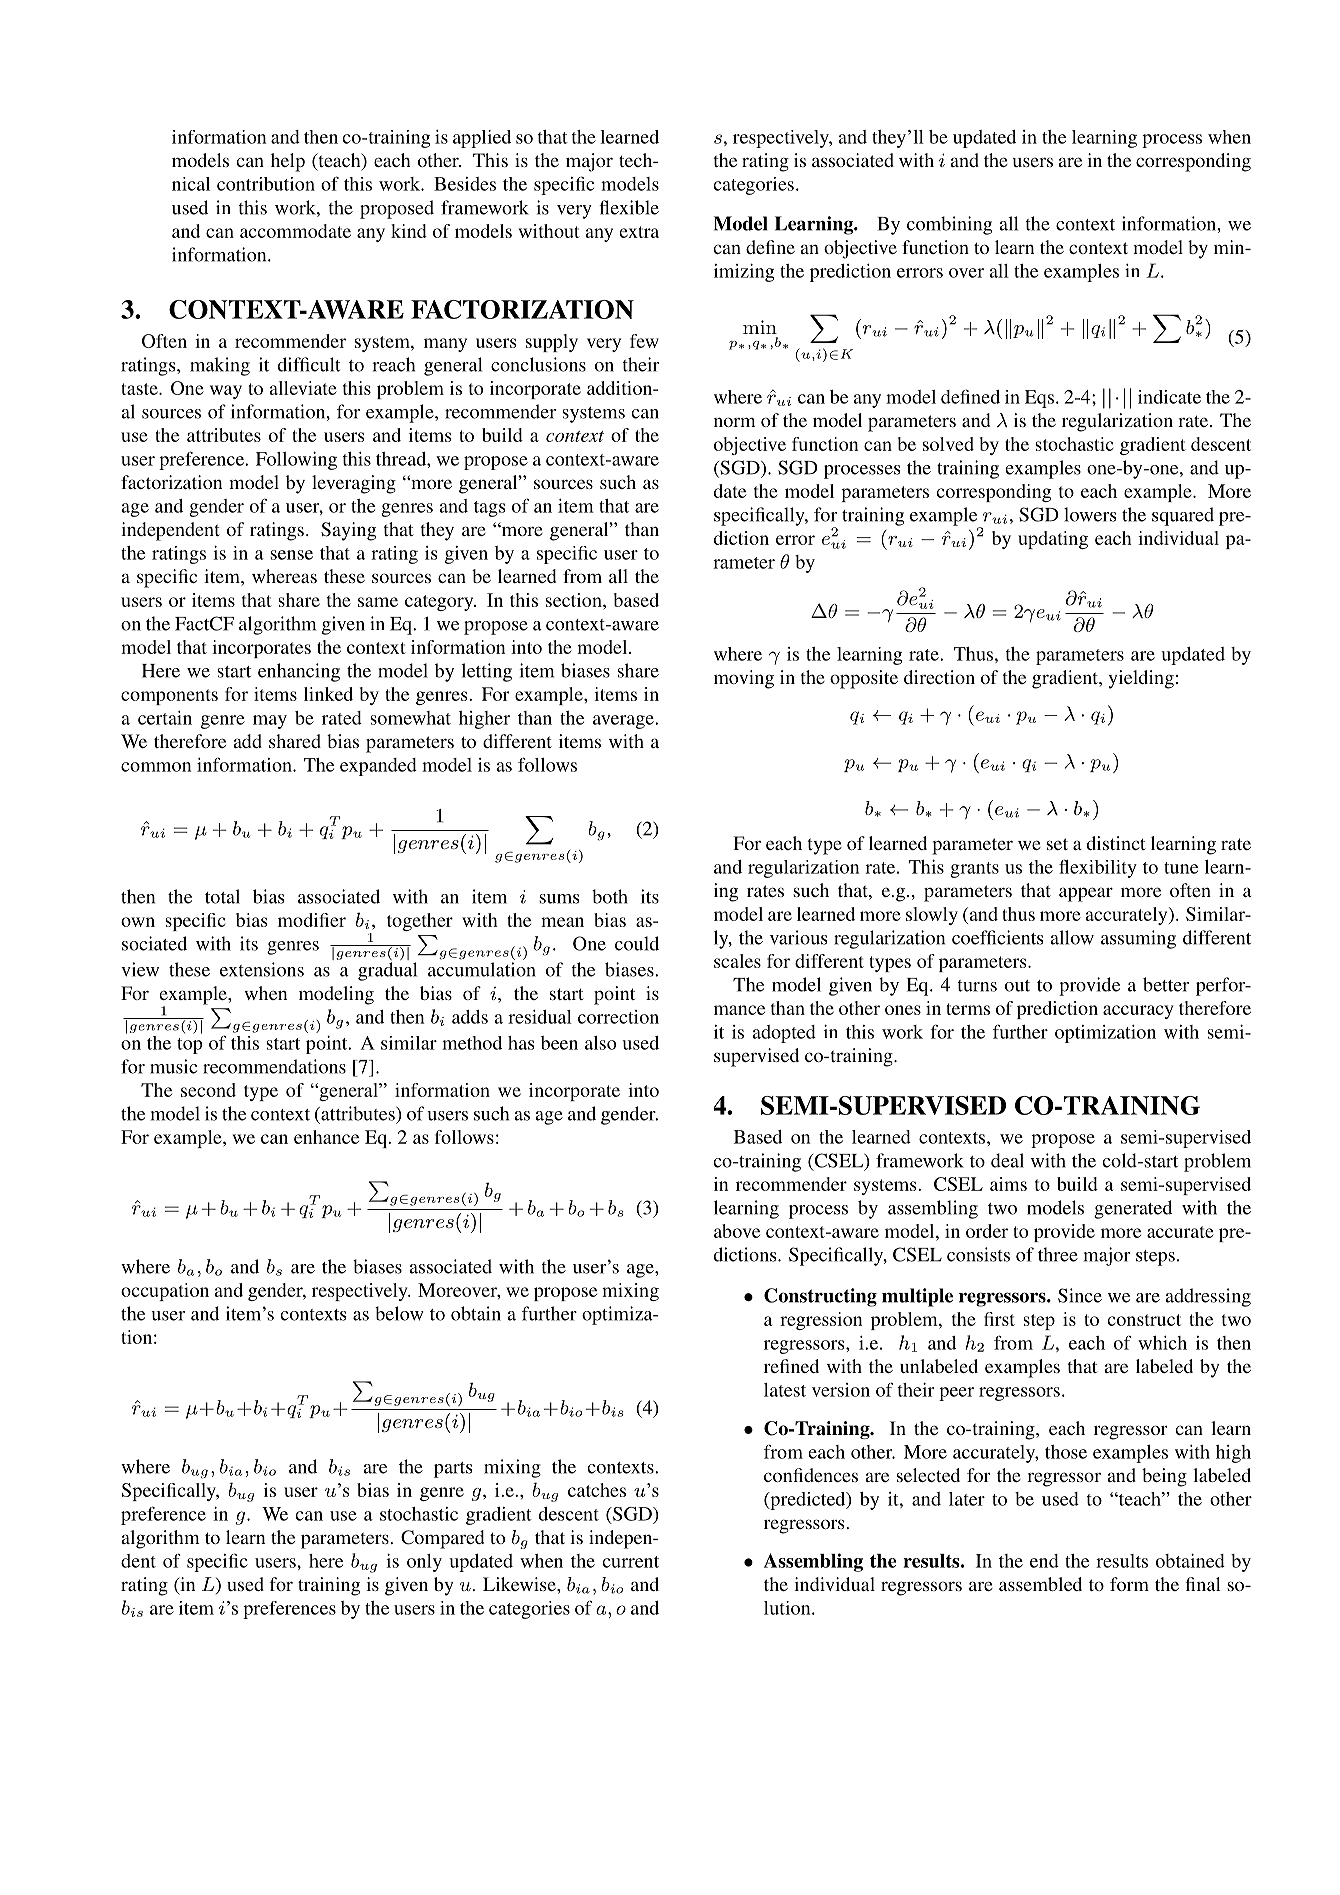 Image resolution: width=1340 pixels, height=1895 pixels. I want to click on accuracy, so click(1138, 1012).
